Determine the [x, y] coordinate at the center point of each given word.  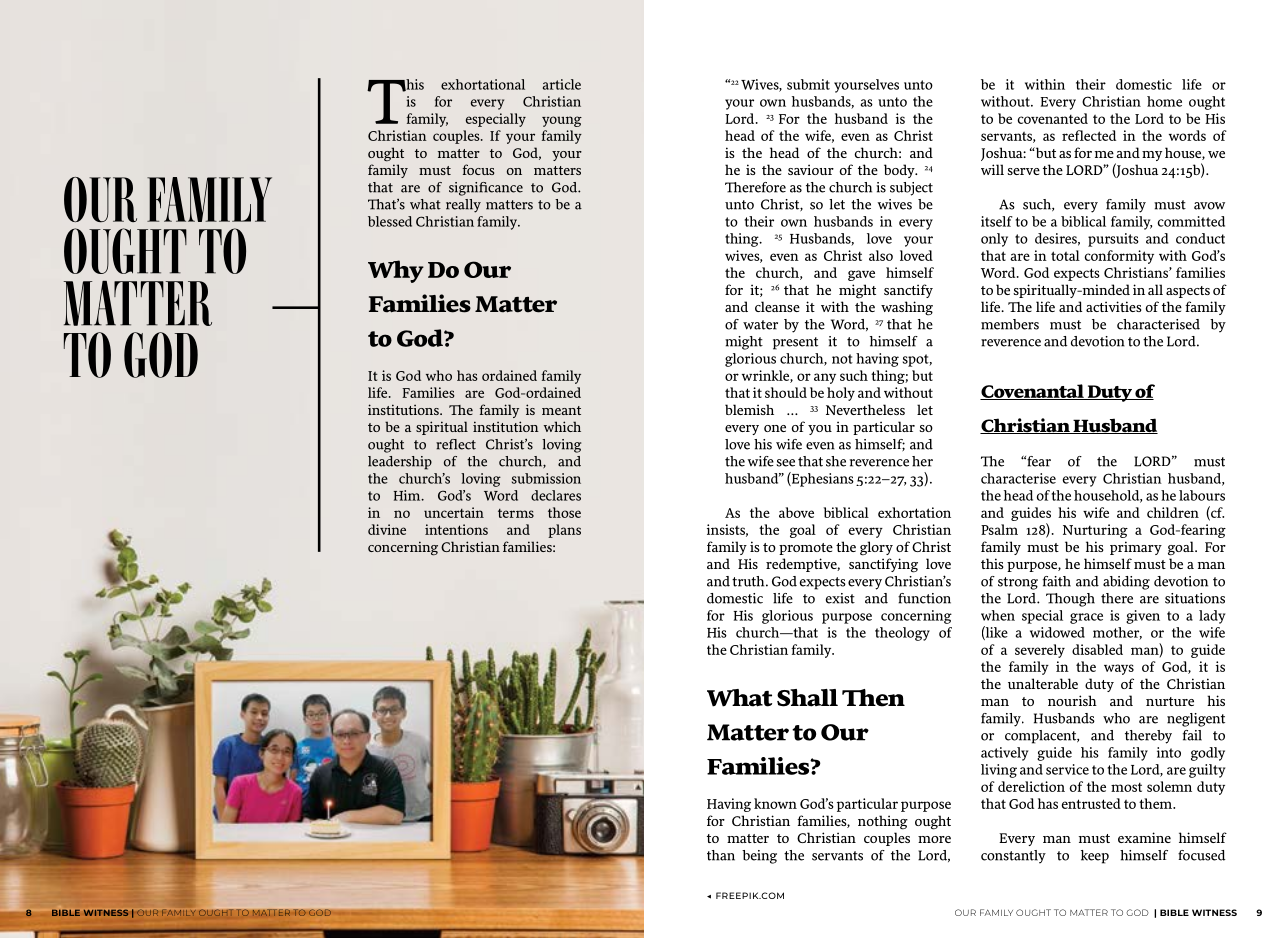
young [562, 121]
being [759, 857]
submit [808, 84]
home [1164, 101]
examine [1144, 837]
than [721, 855]
